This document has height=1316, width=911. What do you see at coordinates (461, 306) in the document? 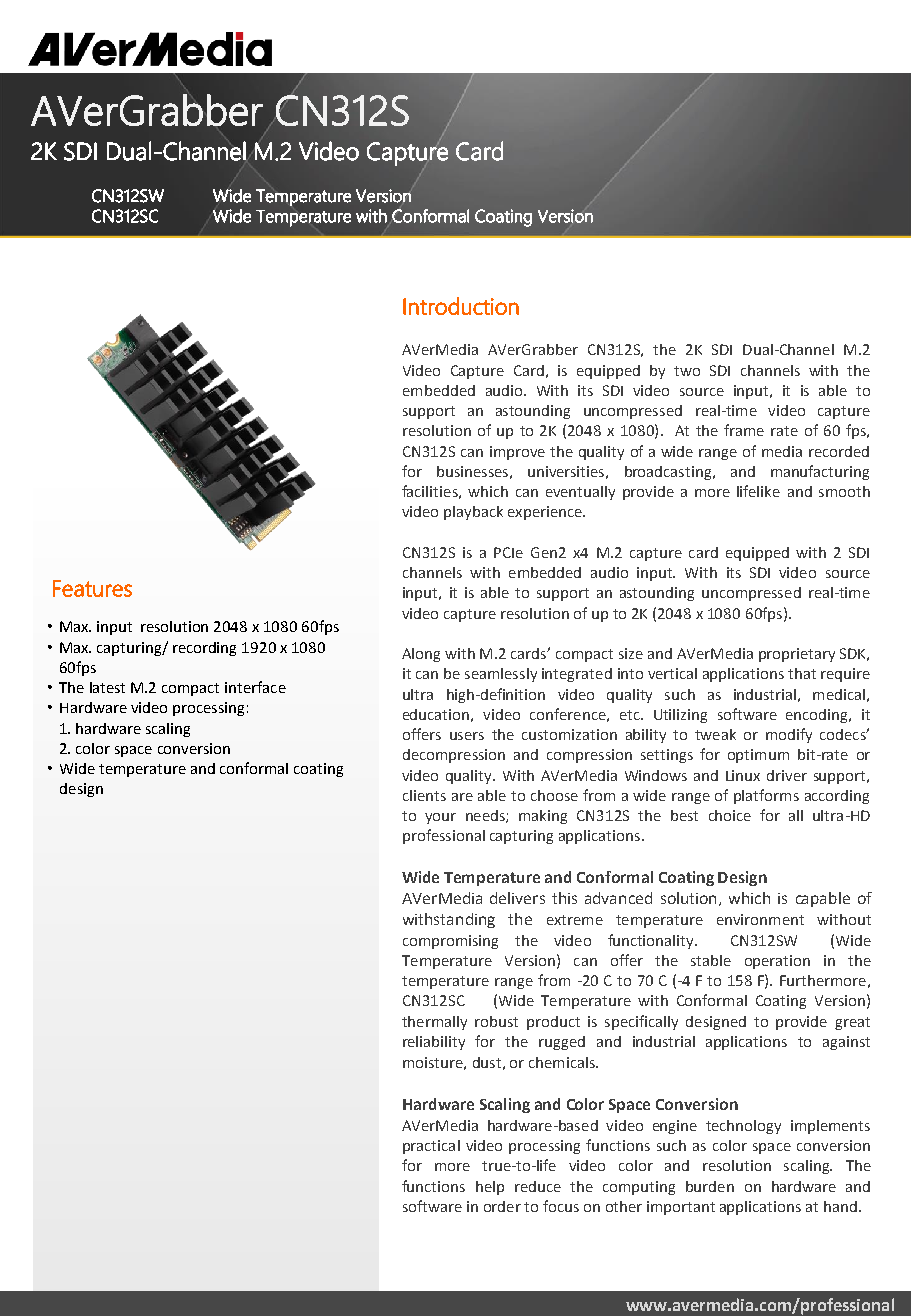
I see `Introduction` at bounding box center [461, 306].
